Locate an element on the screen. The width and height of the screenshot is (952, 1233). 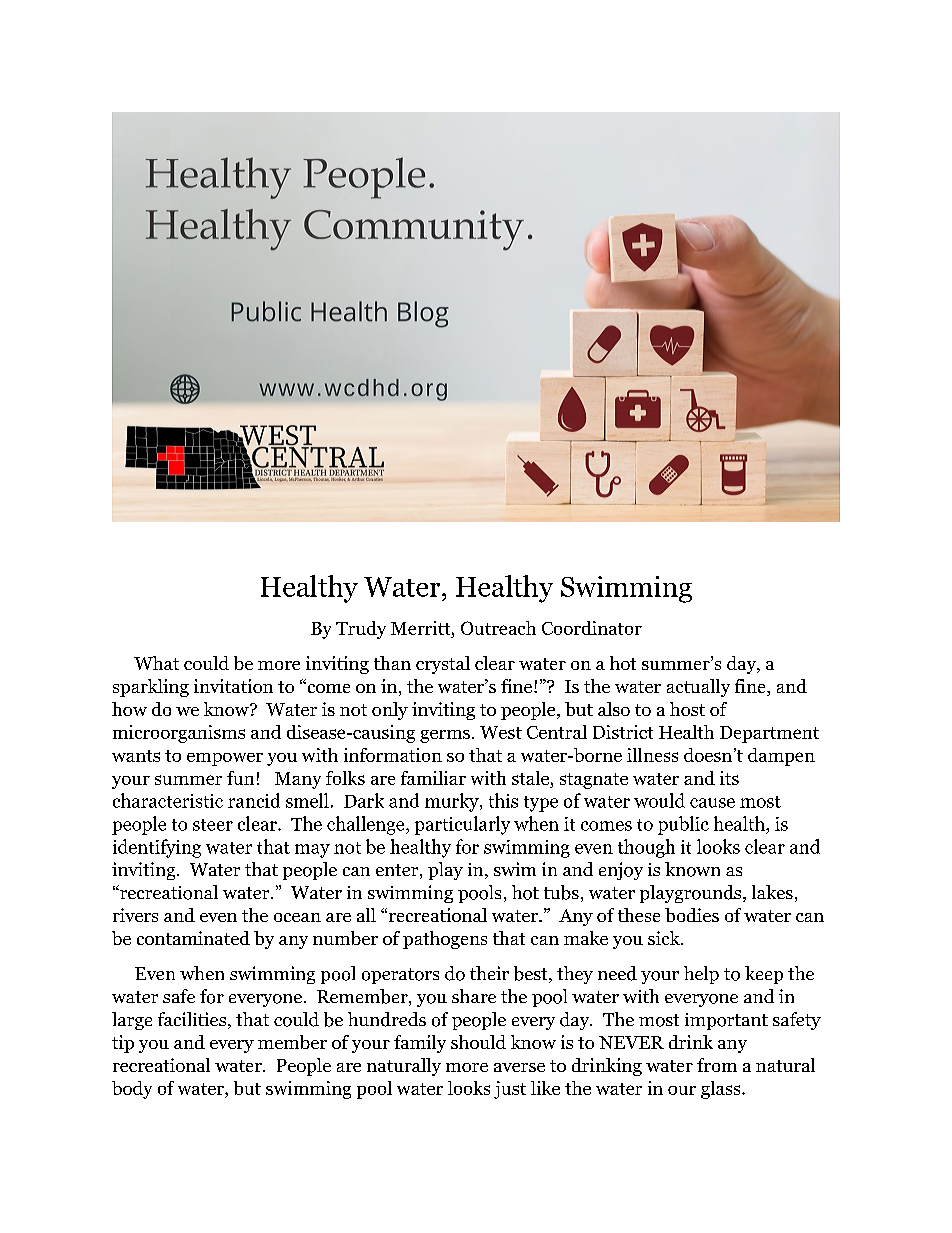
its is located at coordinates (729, 778).
